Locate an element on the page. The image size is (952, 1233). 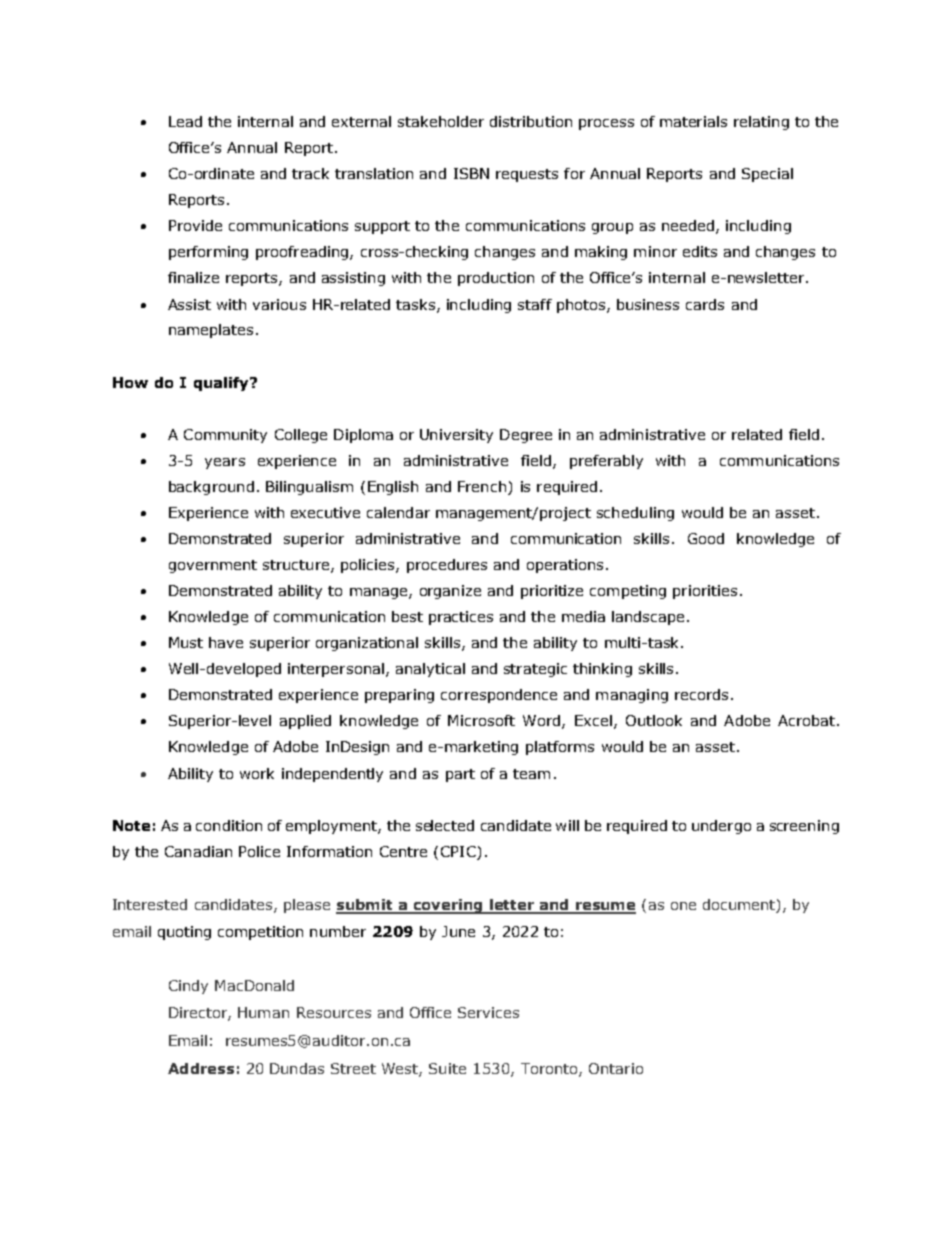
qualify is located at coordinates (223, 384).
